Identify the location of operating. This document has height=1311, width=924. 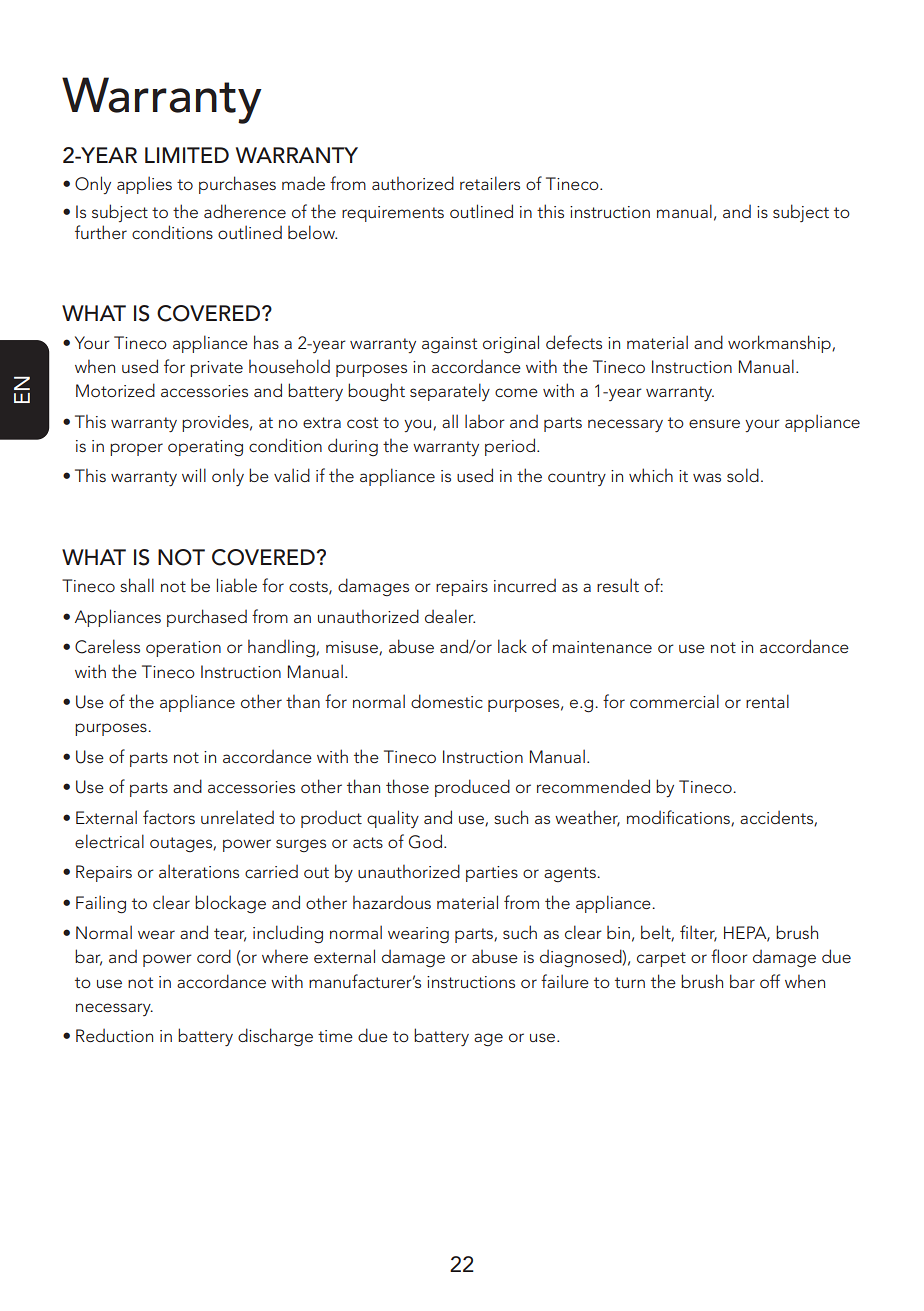
(205, 448).
